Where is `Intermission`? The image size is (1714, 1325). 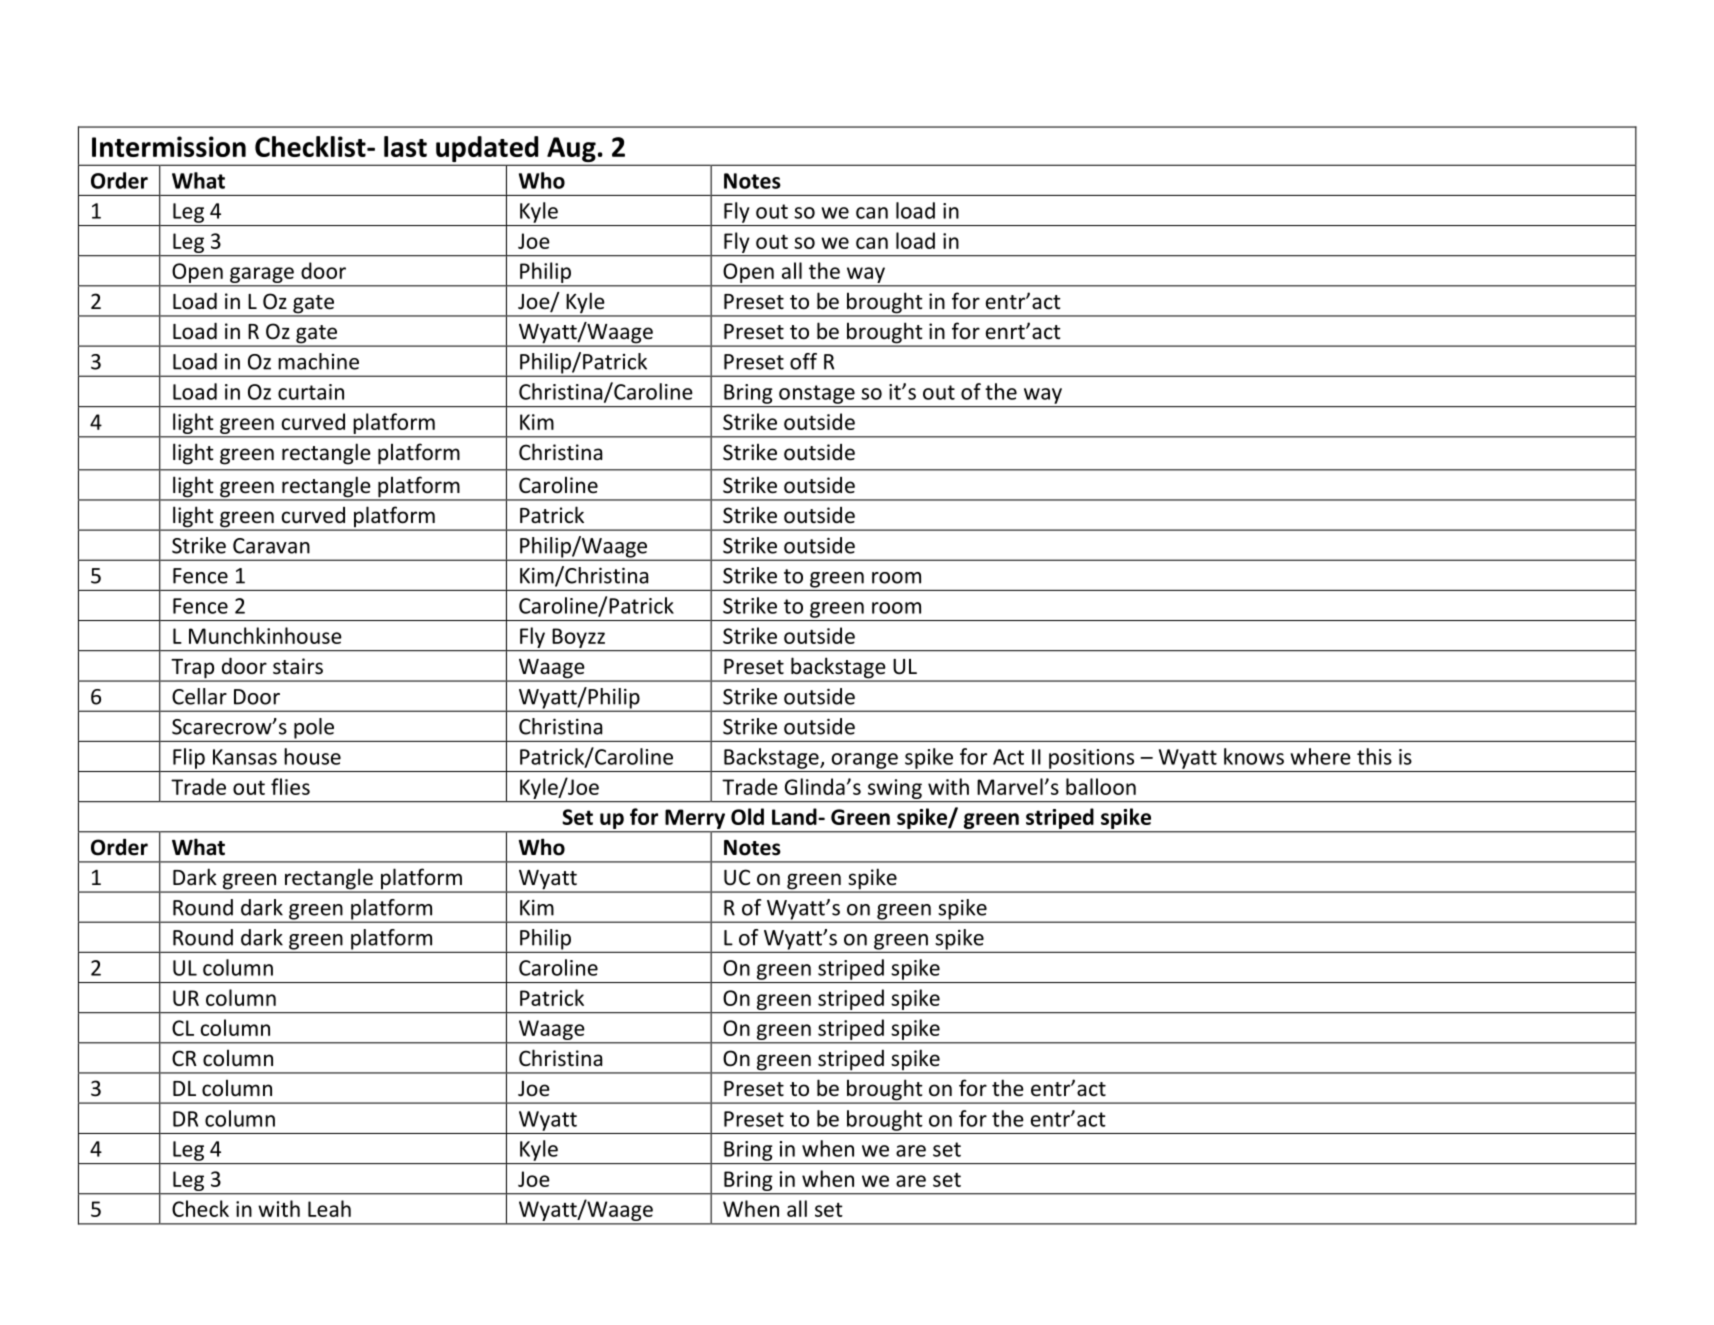 Intermission is located at coordinates (169, 146).
